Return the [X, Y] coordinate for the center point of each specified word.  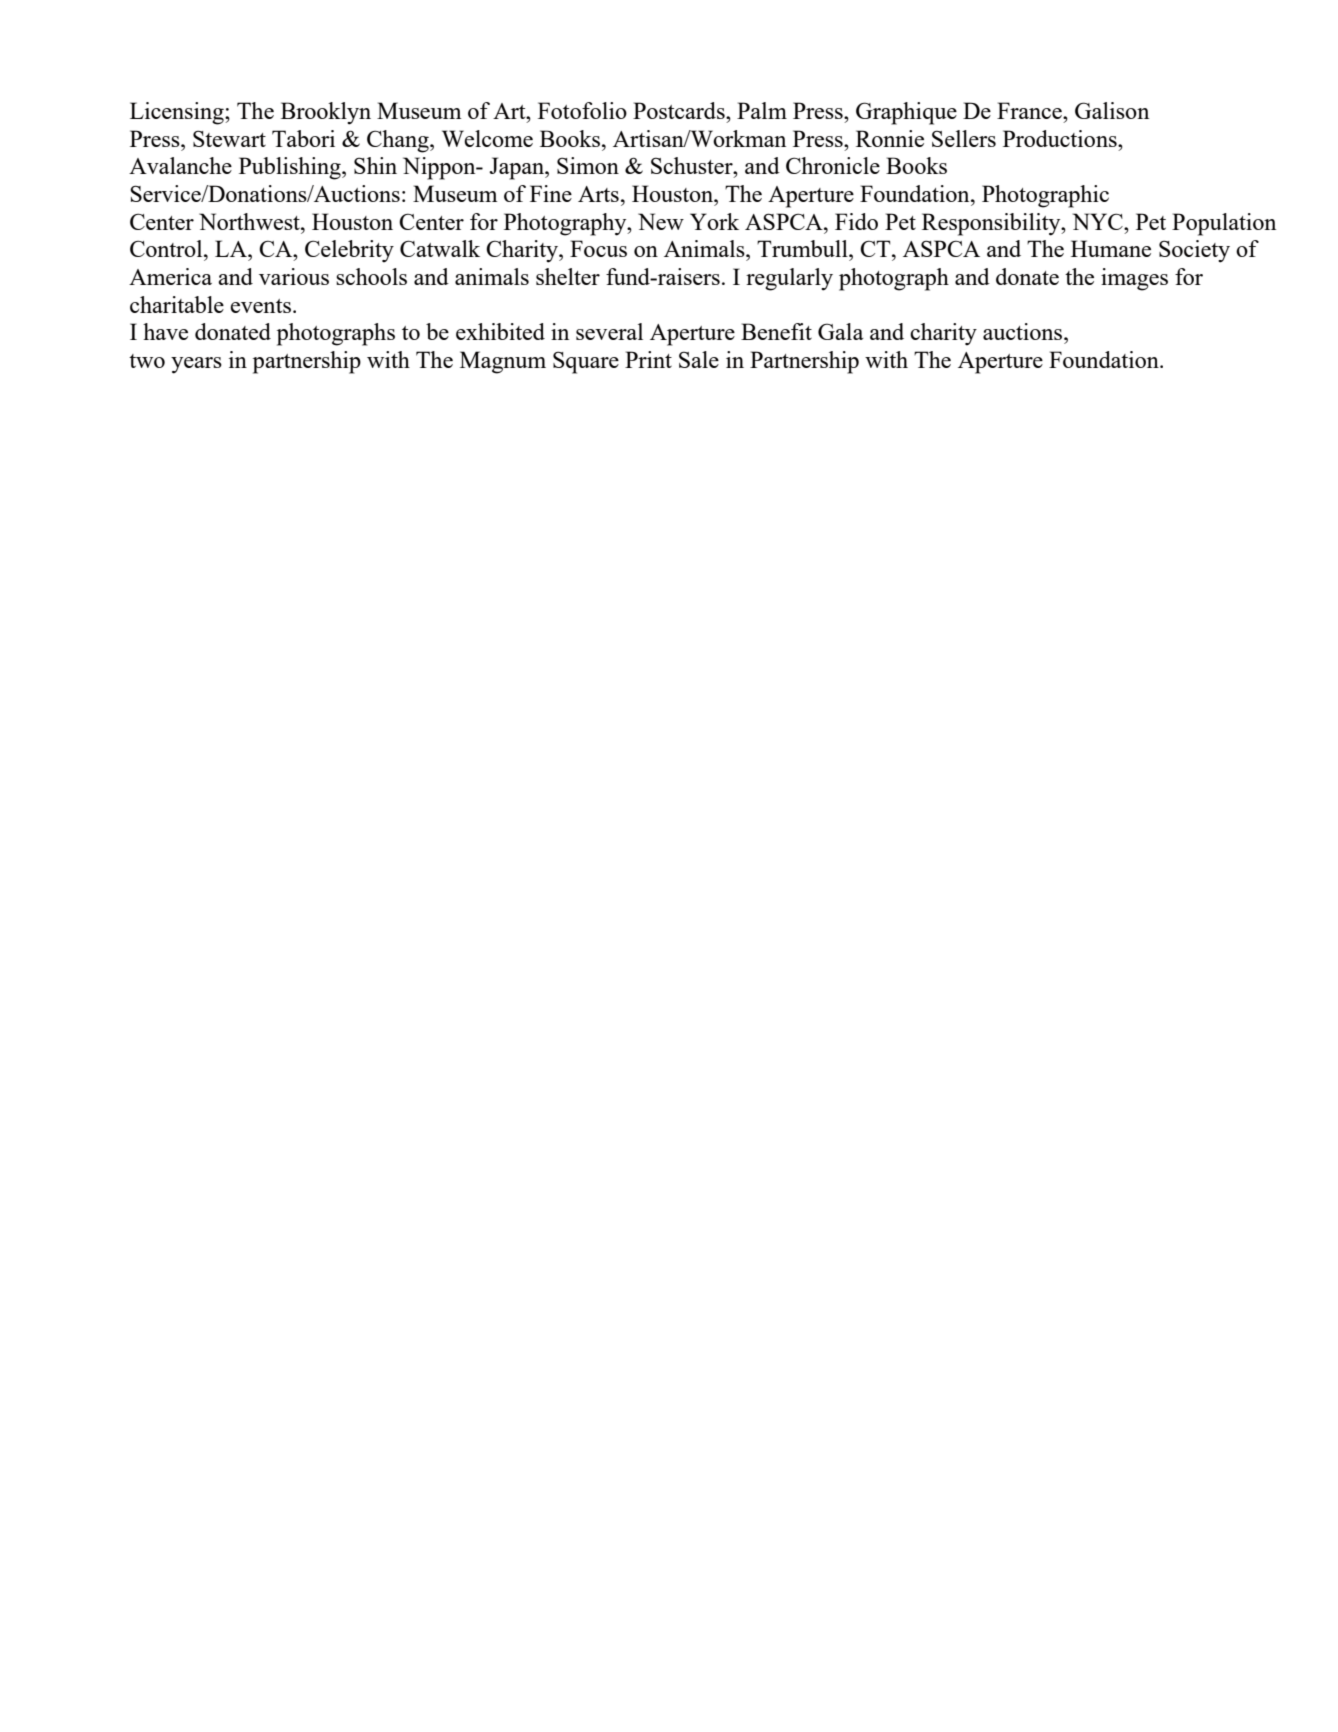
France [1030, 110]
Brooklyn [326, 113]
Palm [762, 110]
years [196, 365]
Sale [699, 359]
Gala [841, 331]
